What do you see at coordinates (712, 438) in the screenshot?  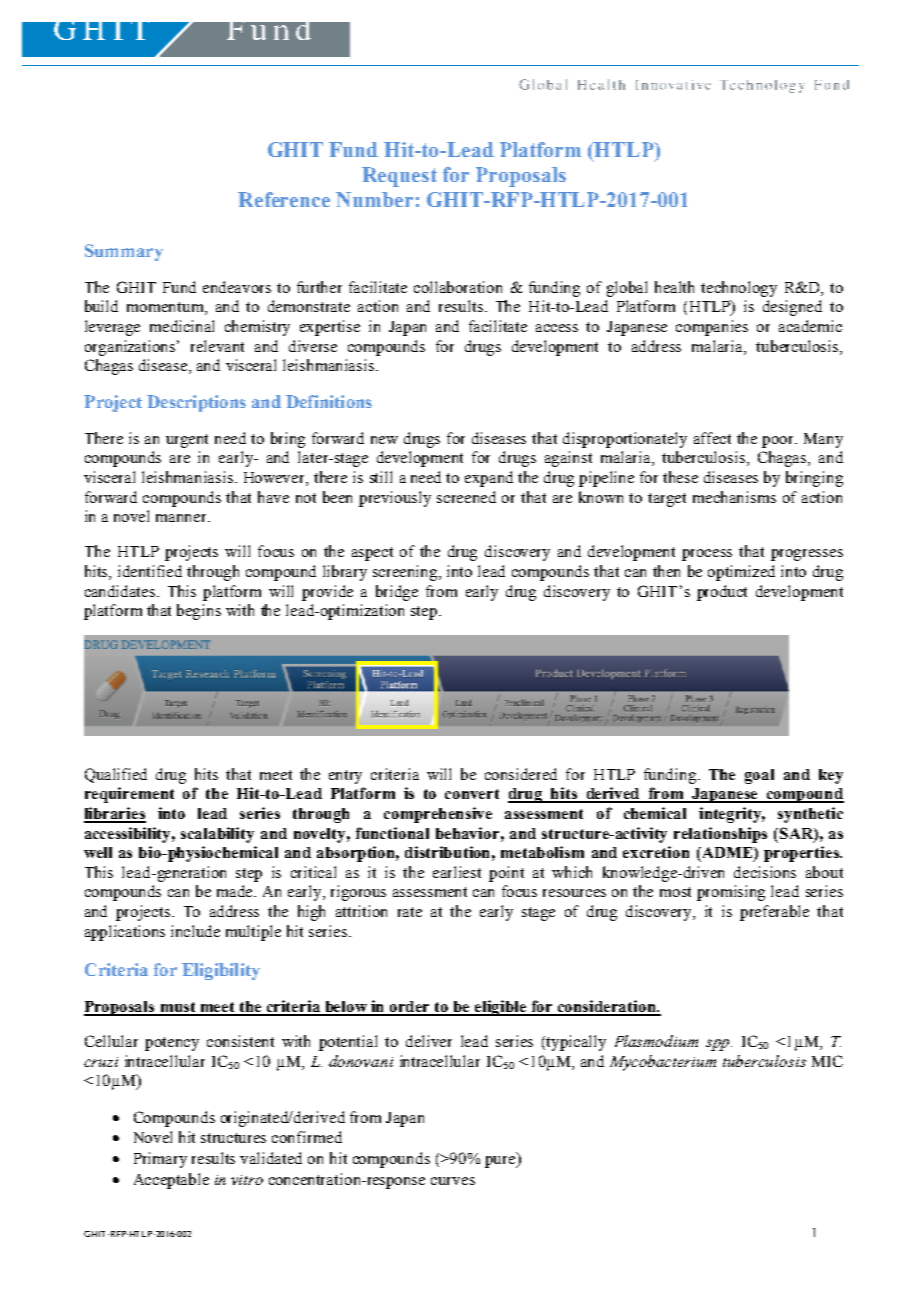 I see `affect` at bounding box center [712, 438].
